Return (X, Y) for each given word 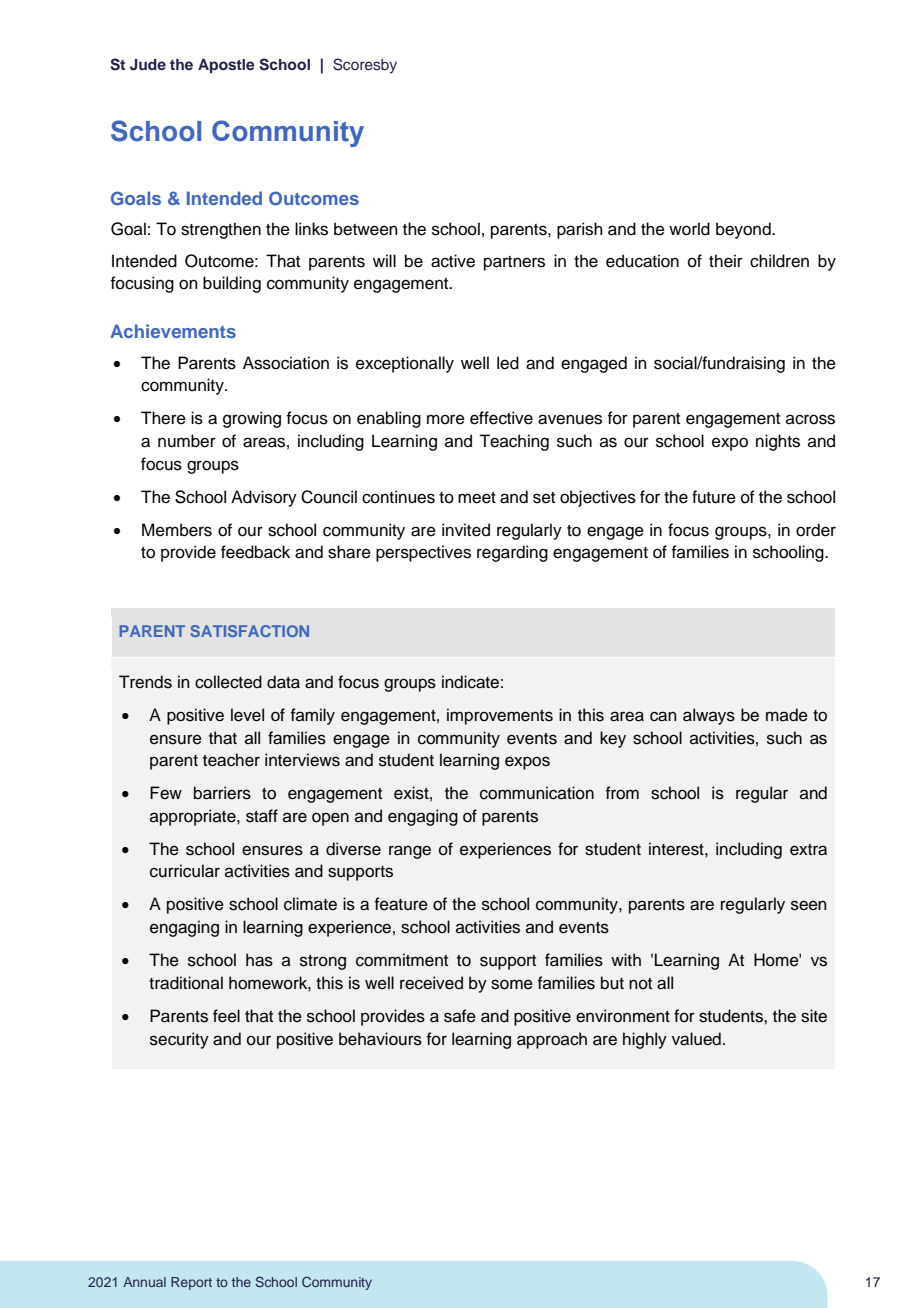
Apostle (226, 66)
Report (191, 1283)
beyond (744, 230)
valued (696, 1039)
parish (580, 230)
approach (552, 1040)
